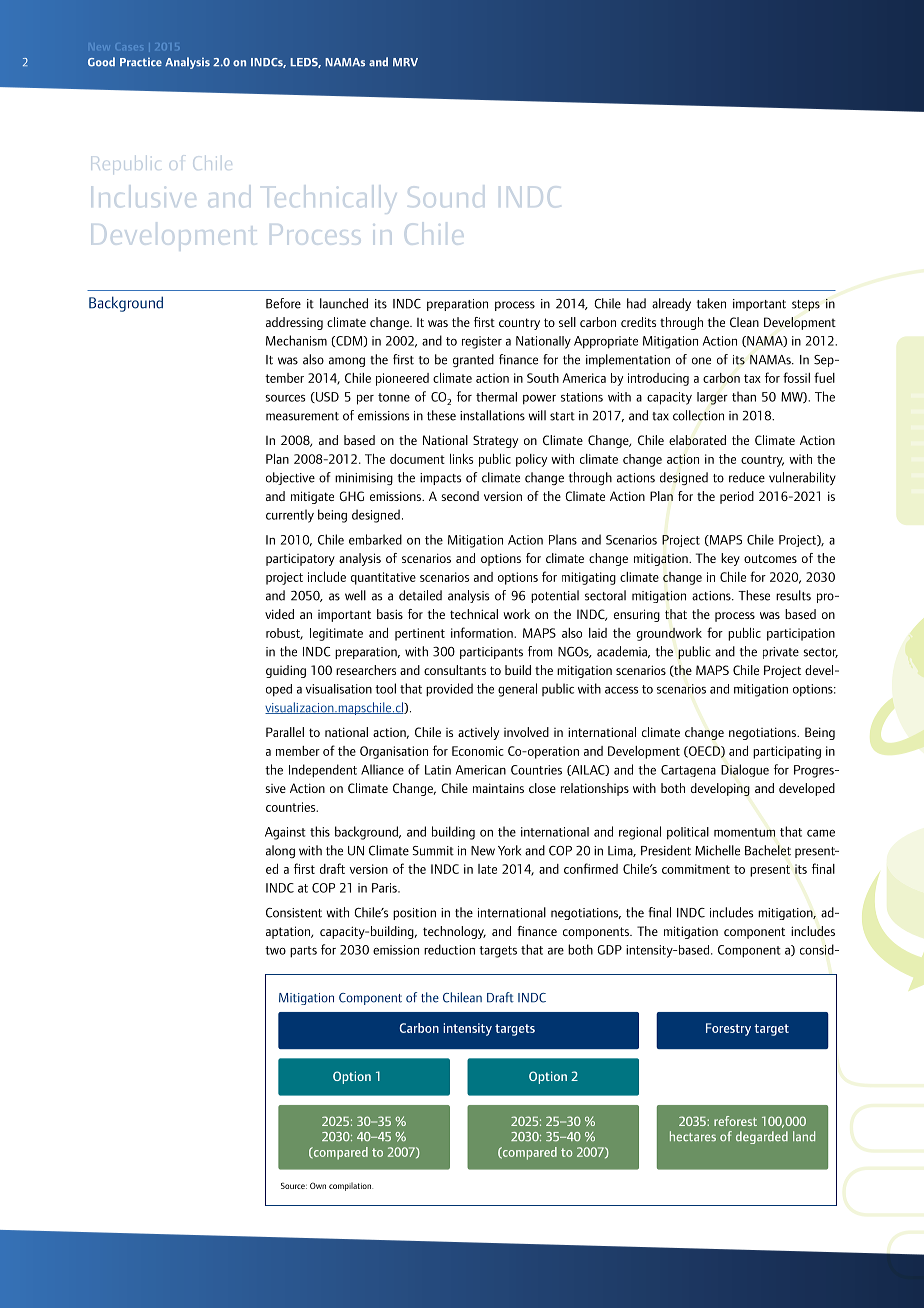 The height and width of the screenshot is (1308, 924). I want to click on granted, so click(473, 360).
